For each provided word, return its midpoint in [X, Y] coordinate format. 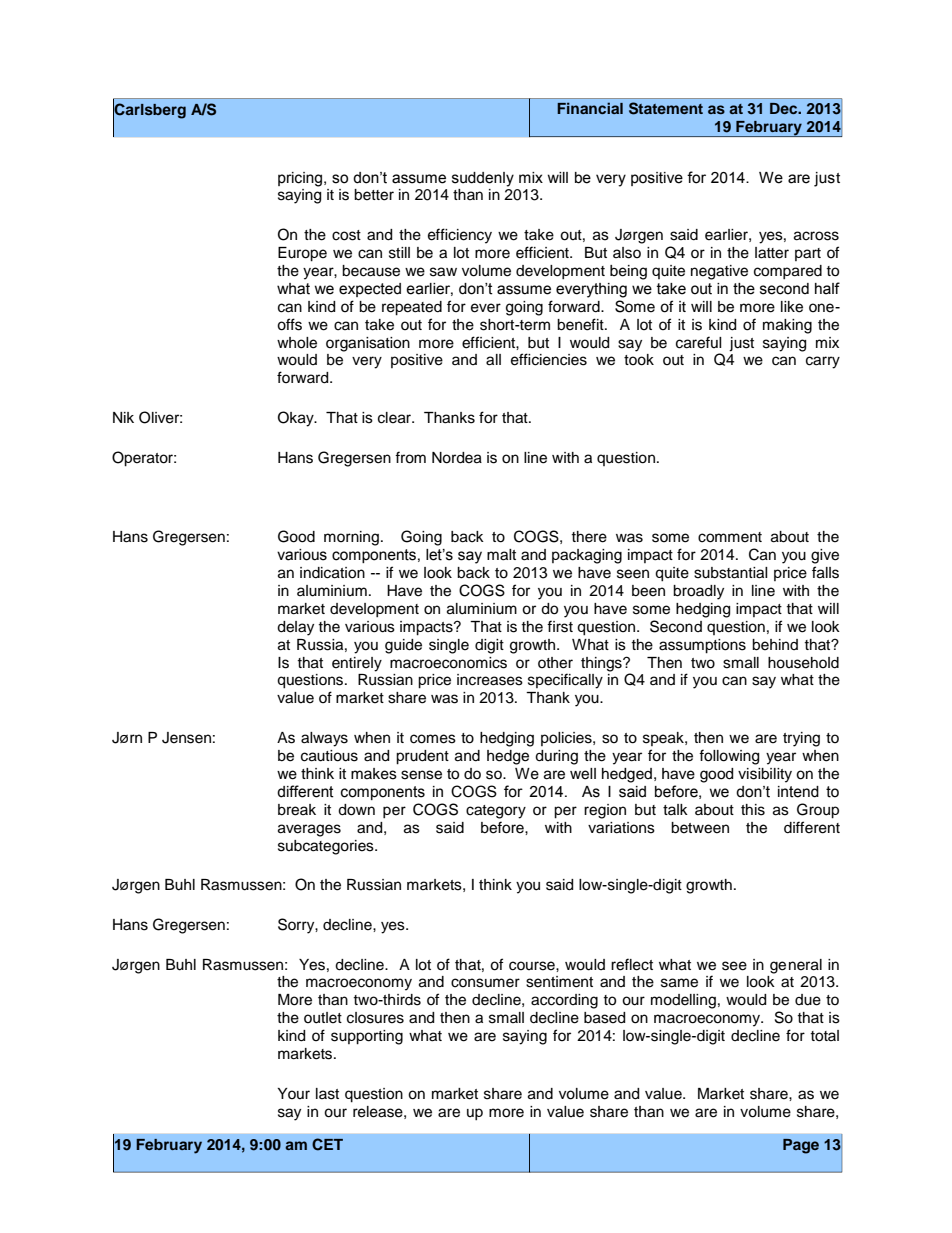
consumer [485, 983]
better [374, 195]
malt [501, 555]
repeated [412, 308]
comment [730, 537]
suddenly [483, 179]
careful [699, 342]
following [729, 757]
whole [297, 343]
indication [332, 573]
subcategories [327, 847]
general [796, 966]
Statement [666, 108]
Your [294, 1093]
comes [433, 739]
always [324, 739]
